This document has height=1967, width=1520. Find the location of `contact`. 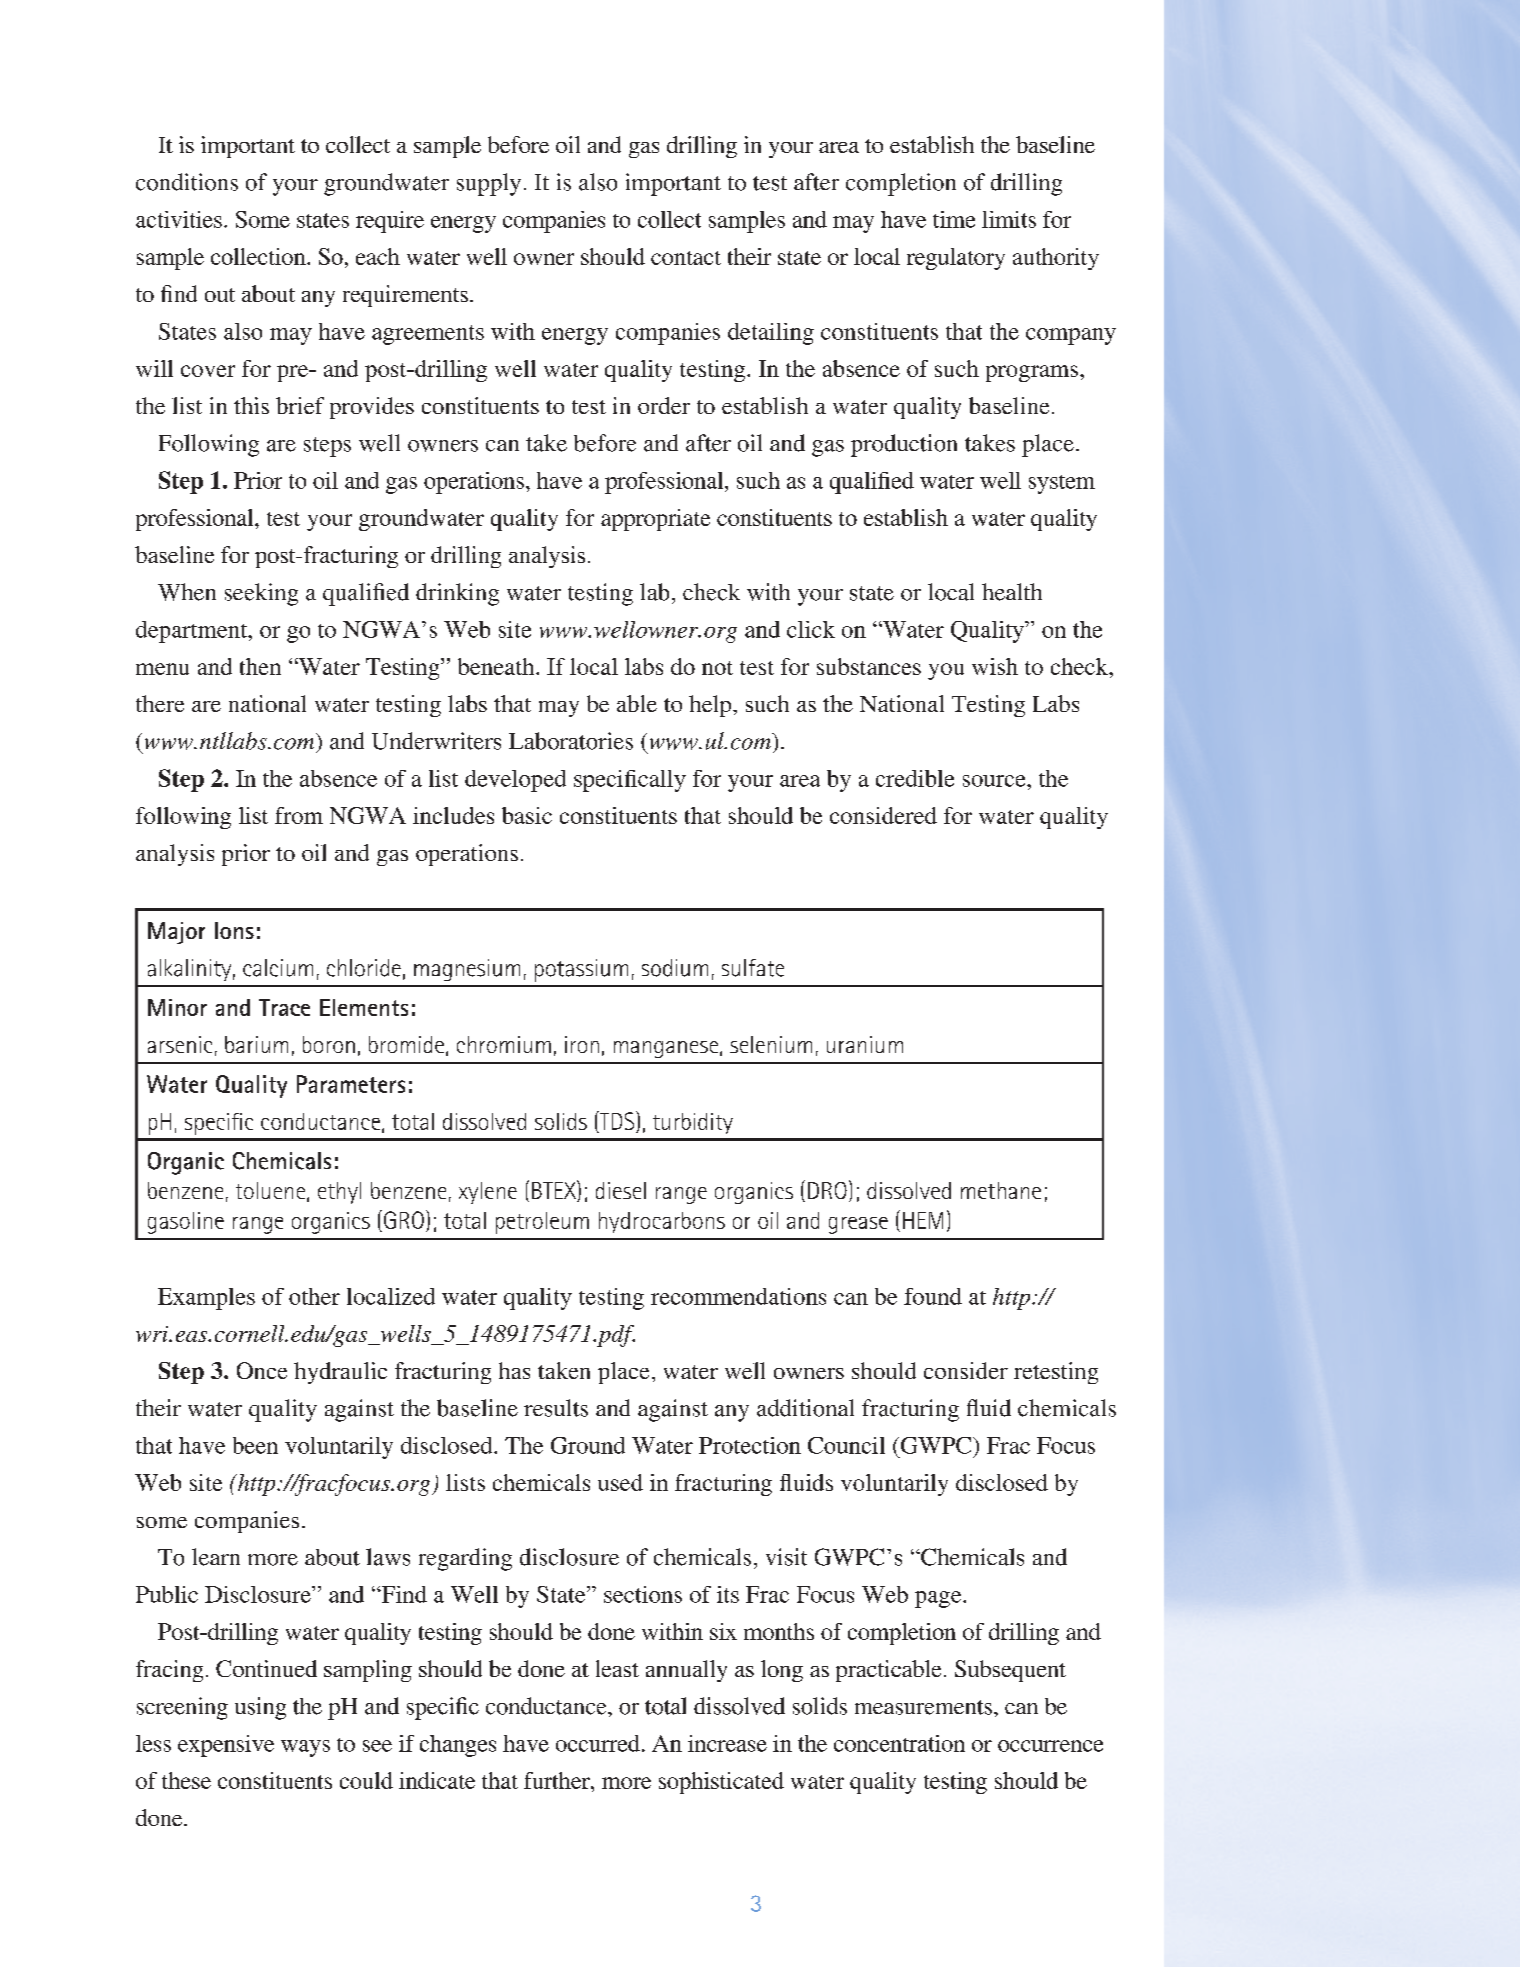

contact is located at coordinates (686, 258).
